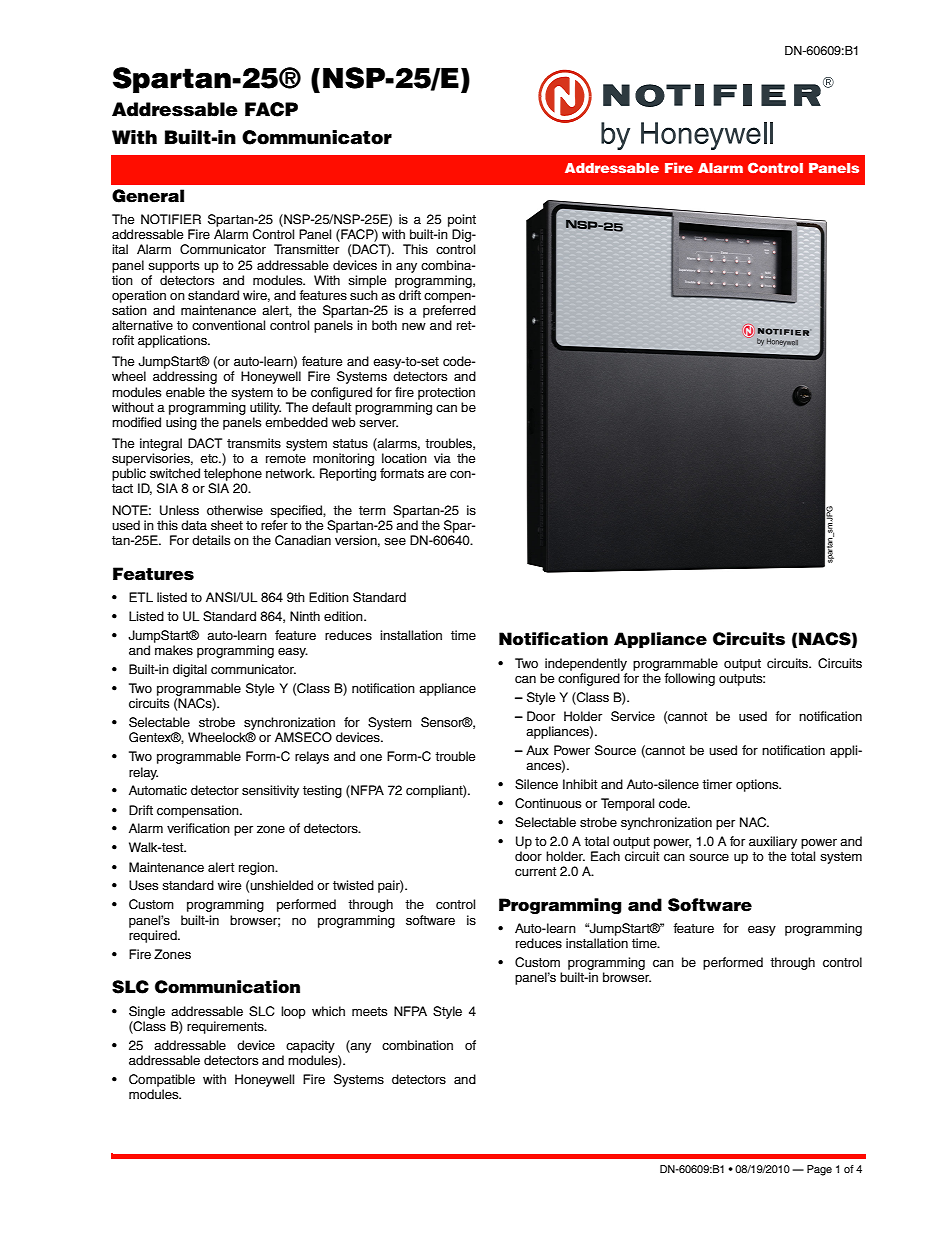 This image has width=952, height=1233. I want to click on Compatible, so click(162, 1080).
